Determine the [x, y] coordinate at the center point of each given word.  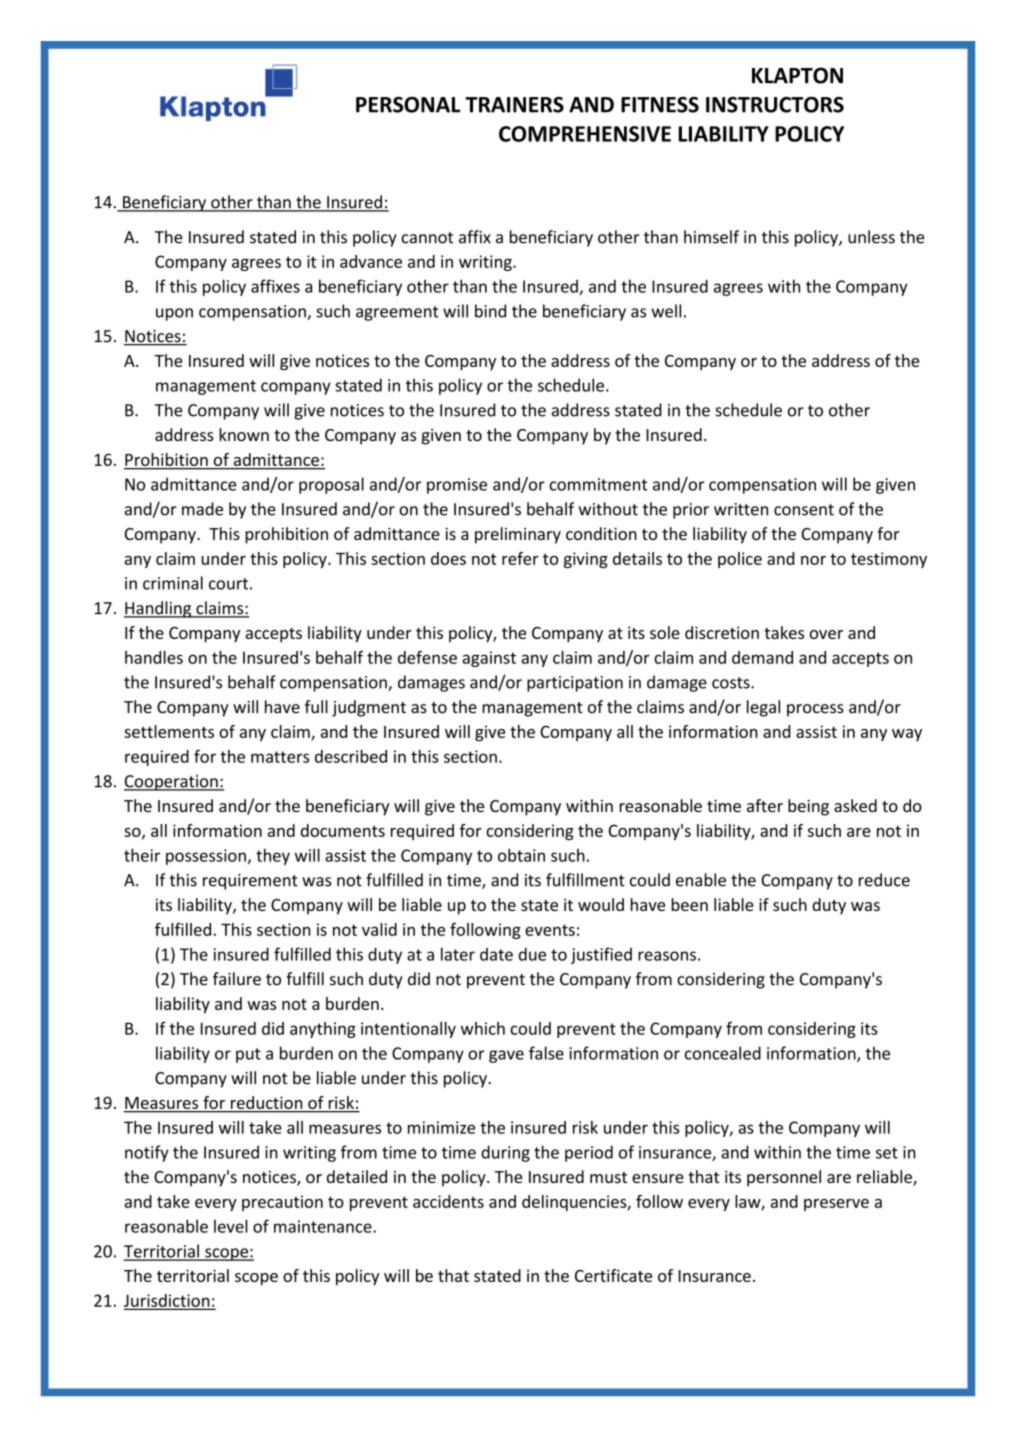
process [815, 710]
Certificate [613, 1275]
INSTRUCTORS [775, 105]
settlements [169, 731]
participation [575, 684]
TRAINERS [514, 105]
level [231, 1226]
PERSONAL [408, 105]
